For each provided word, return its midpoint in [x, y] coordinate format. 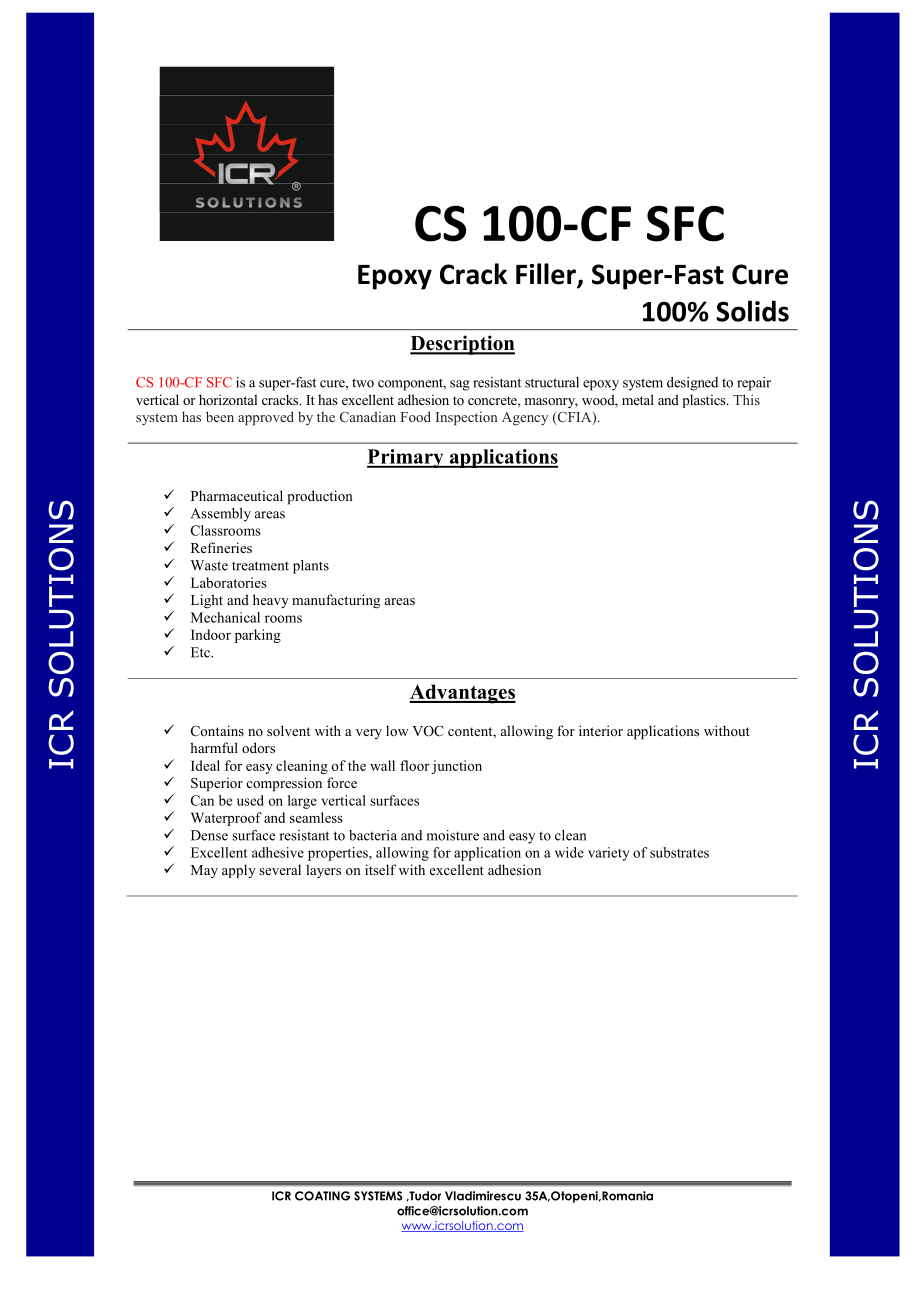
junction [456, 767]
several [280, 869]
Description [462, 345]
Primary [406, 458]
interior [601, 730]
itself [380, 869]
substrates [679, 852]
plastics [705, 401]
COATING [322, 1196]
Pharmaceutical [237, 495]
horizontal [228, 399]
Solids [752, 311]
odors [258, 747]
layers [323, 871]
